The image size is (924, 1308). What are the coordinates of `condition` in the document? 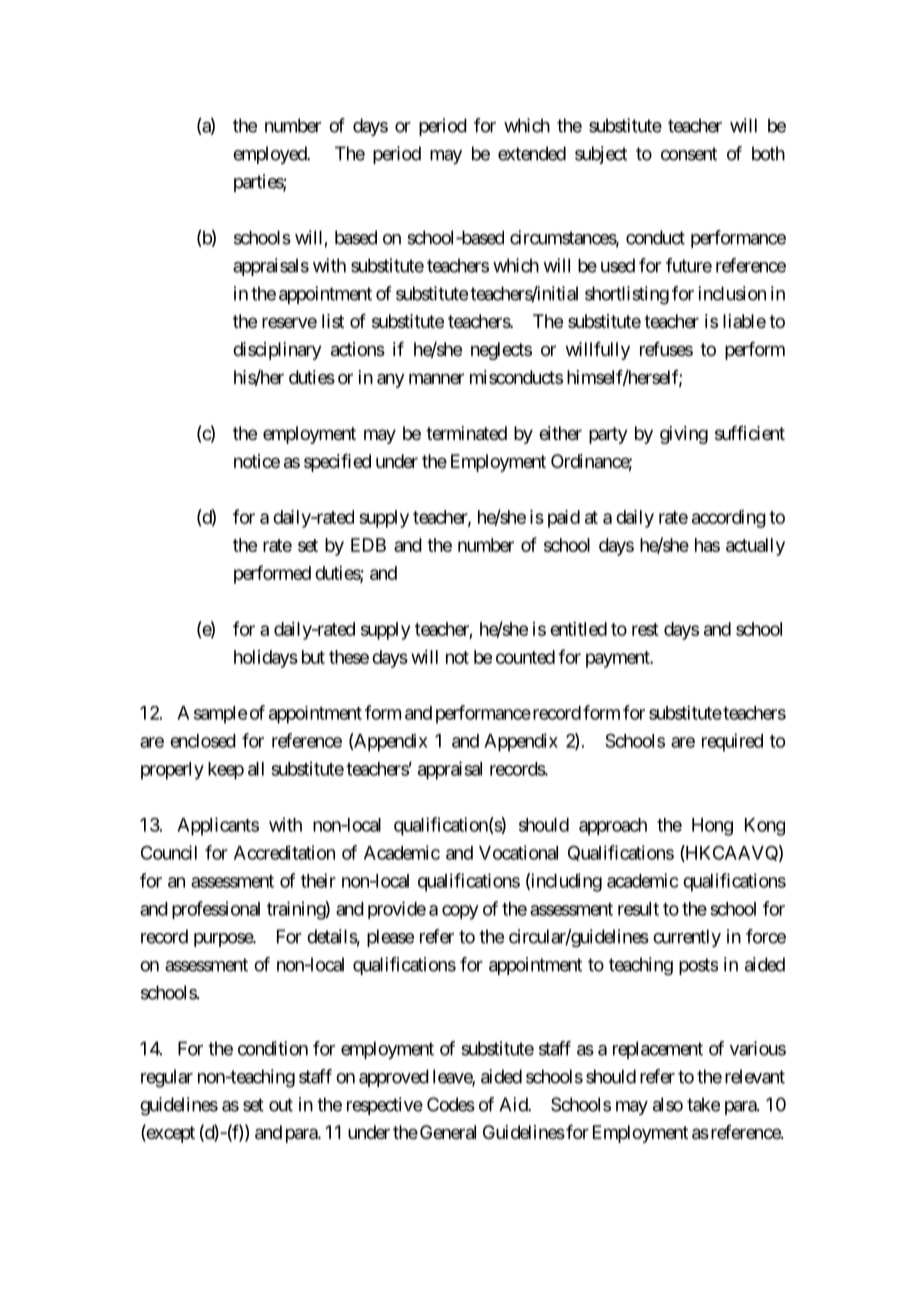 It's located at (273, 1048).
